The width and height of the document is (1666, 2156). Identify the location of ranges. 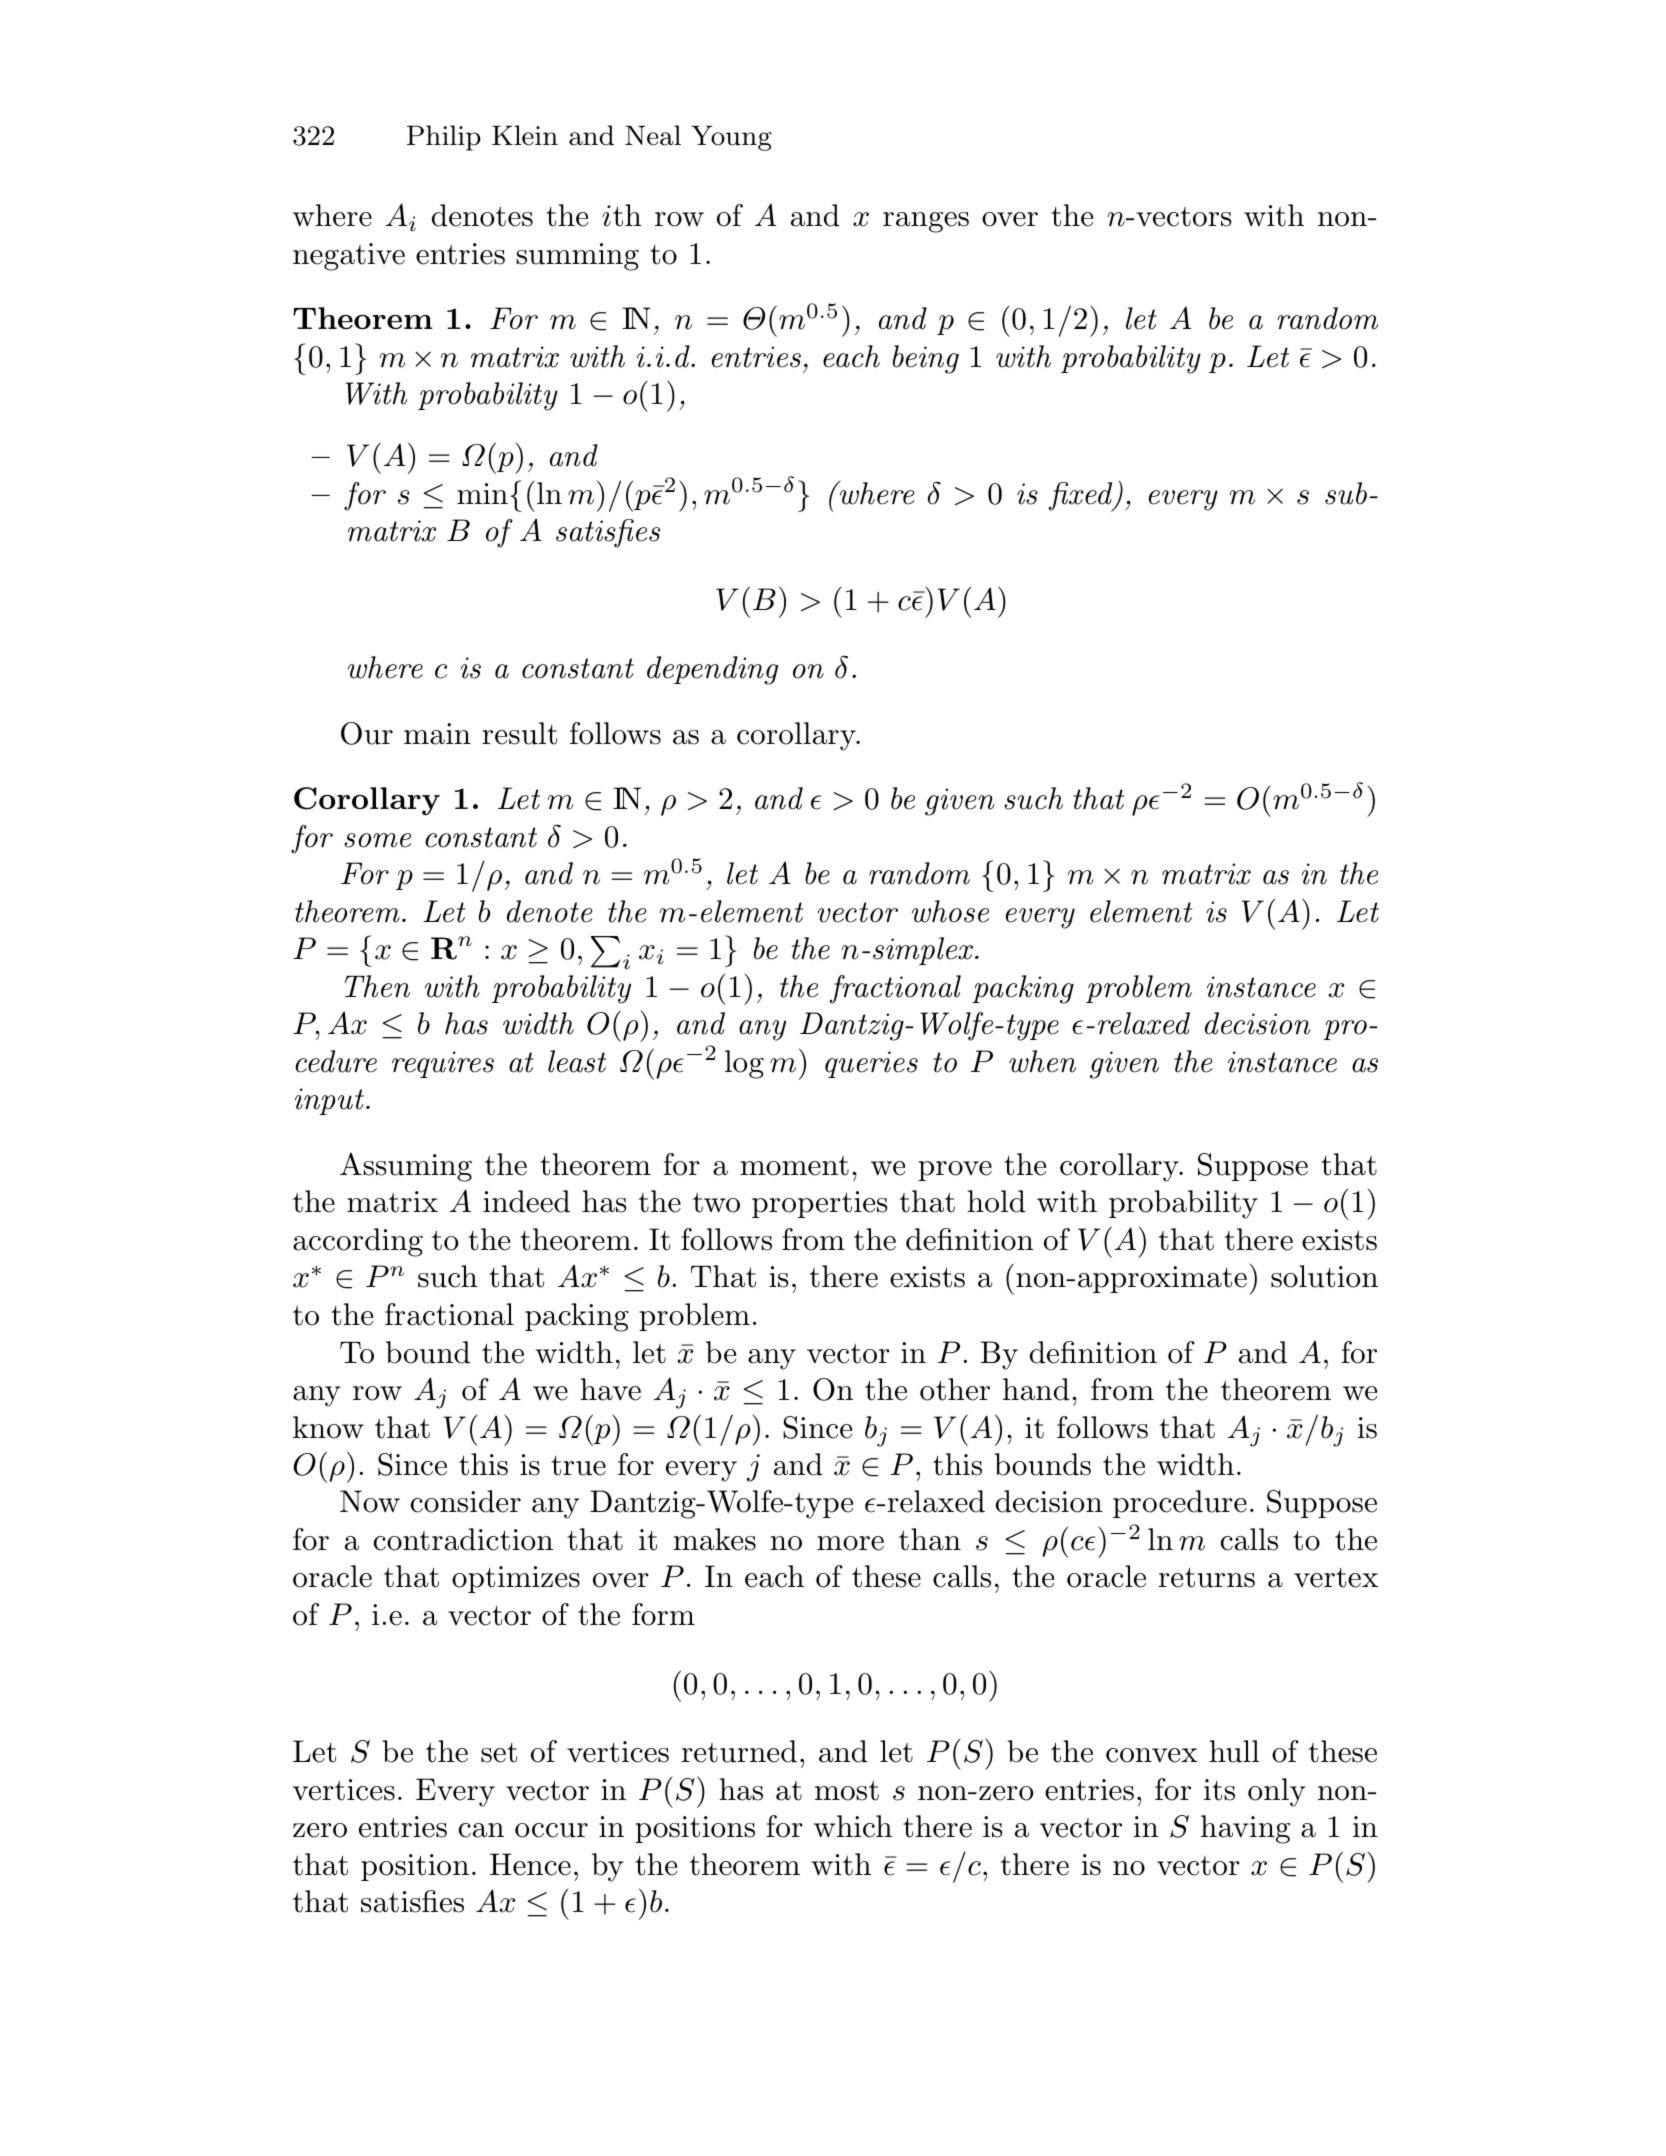
(926, 222).
